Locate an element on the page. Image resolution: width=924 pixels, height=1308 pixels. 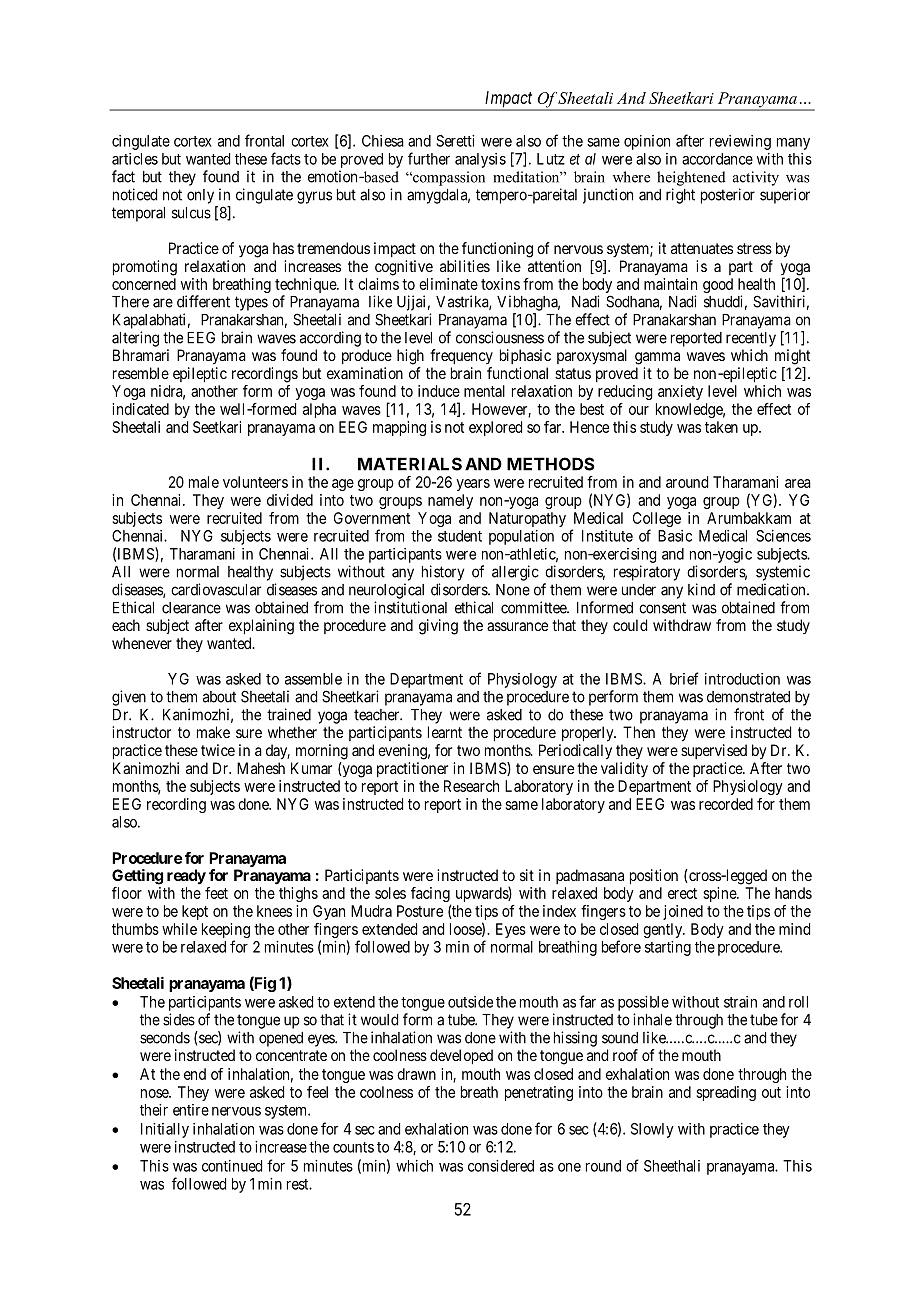
accordance is located at coordinates (717, 159).
